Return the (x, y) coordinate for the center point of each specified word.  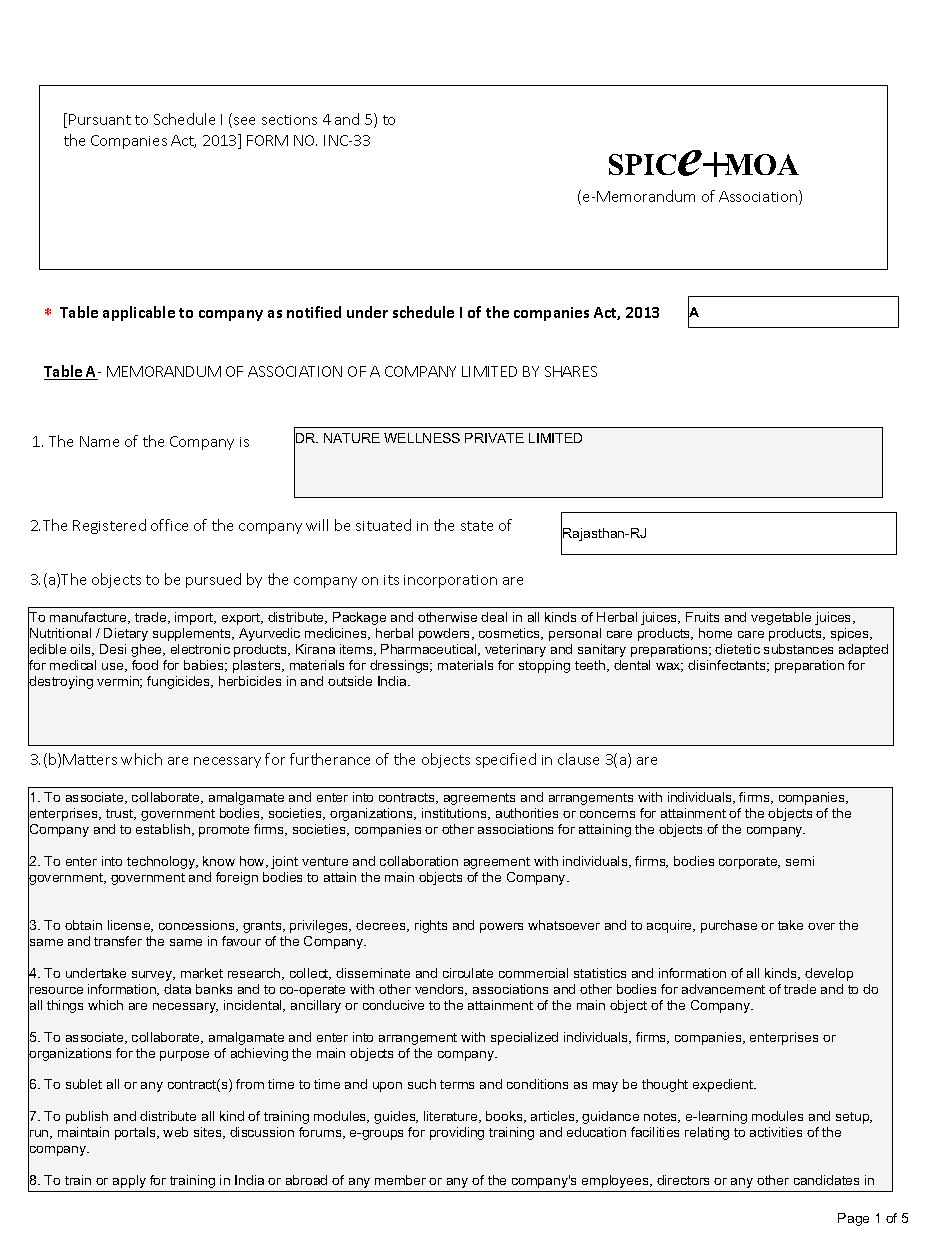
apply (129, 1181)
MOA (761, 164)
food (145, 665)
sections (289, 120)
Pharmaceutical (430, 650)
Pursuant (100, 119)
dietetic (737, 649)
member (400, 1180)
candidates (826, 1180)
